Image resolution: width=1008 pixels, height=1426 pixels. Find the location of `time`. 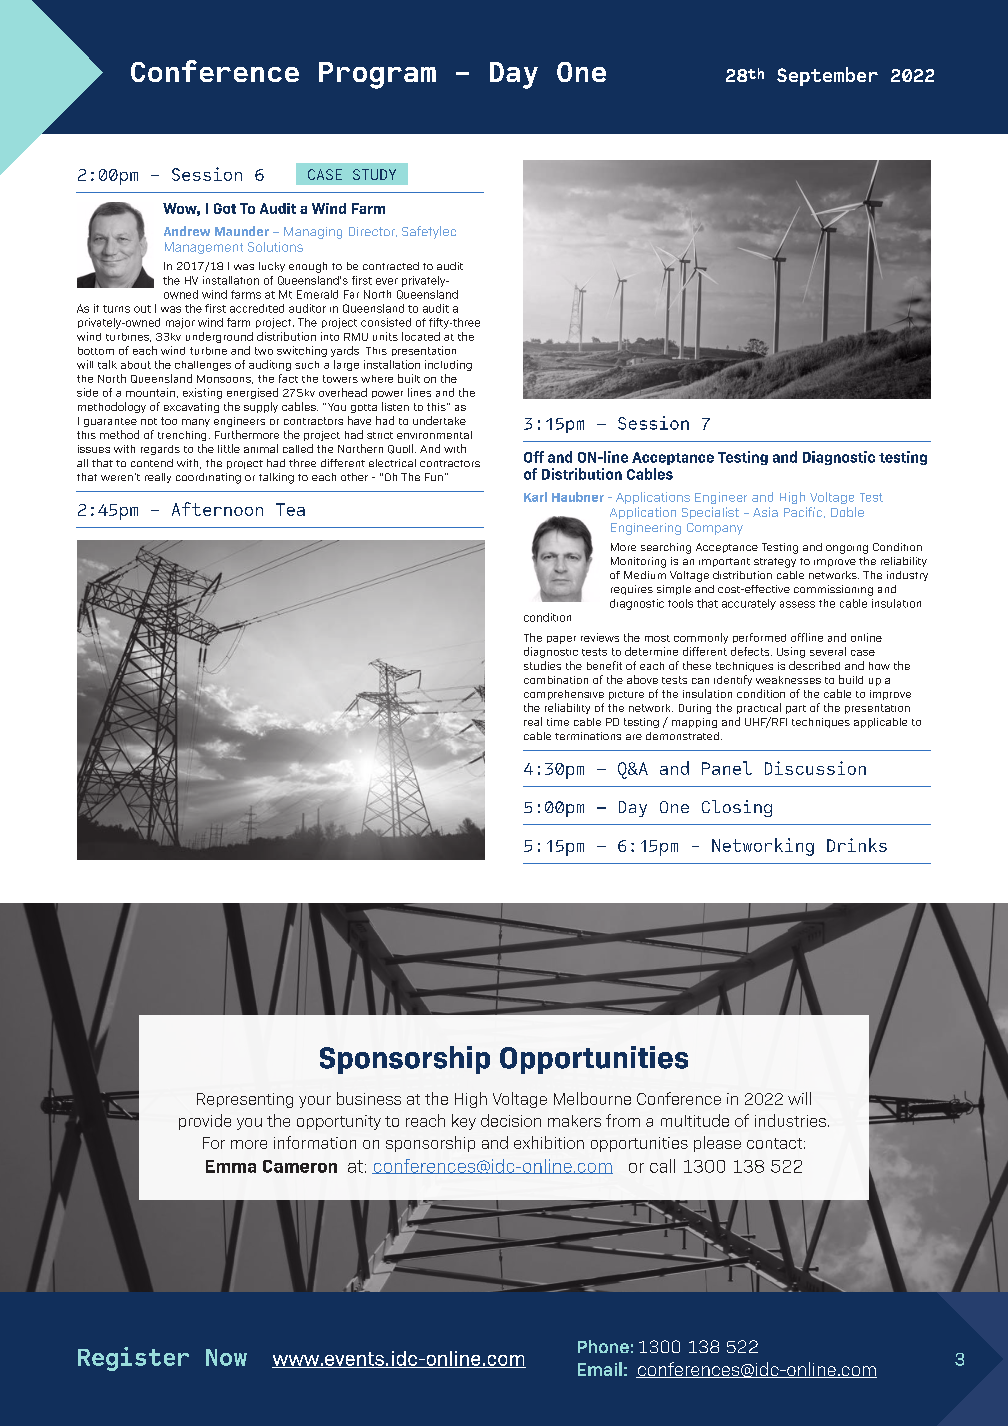

time is located at coordinates (558, 722).
